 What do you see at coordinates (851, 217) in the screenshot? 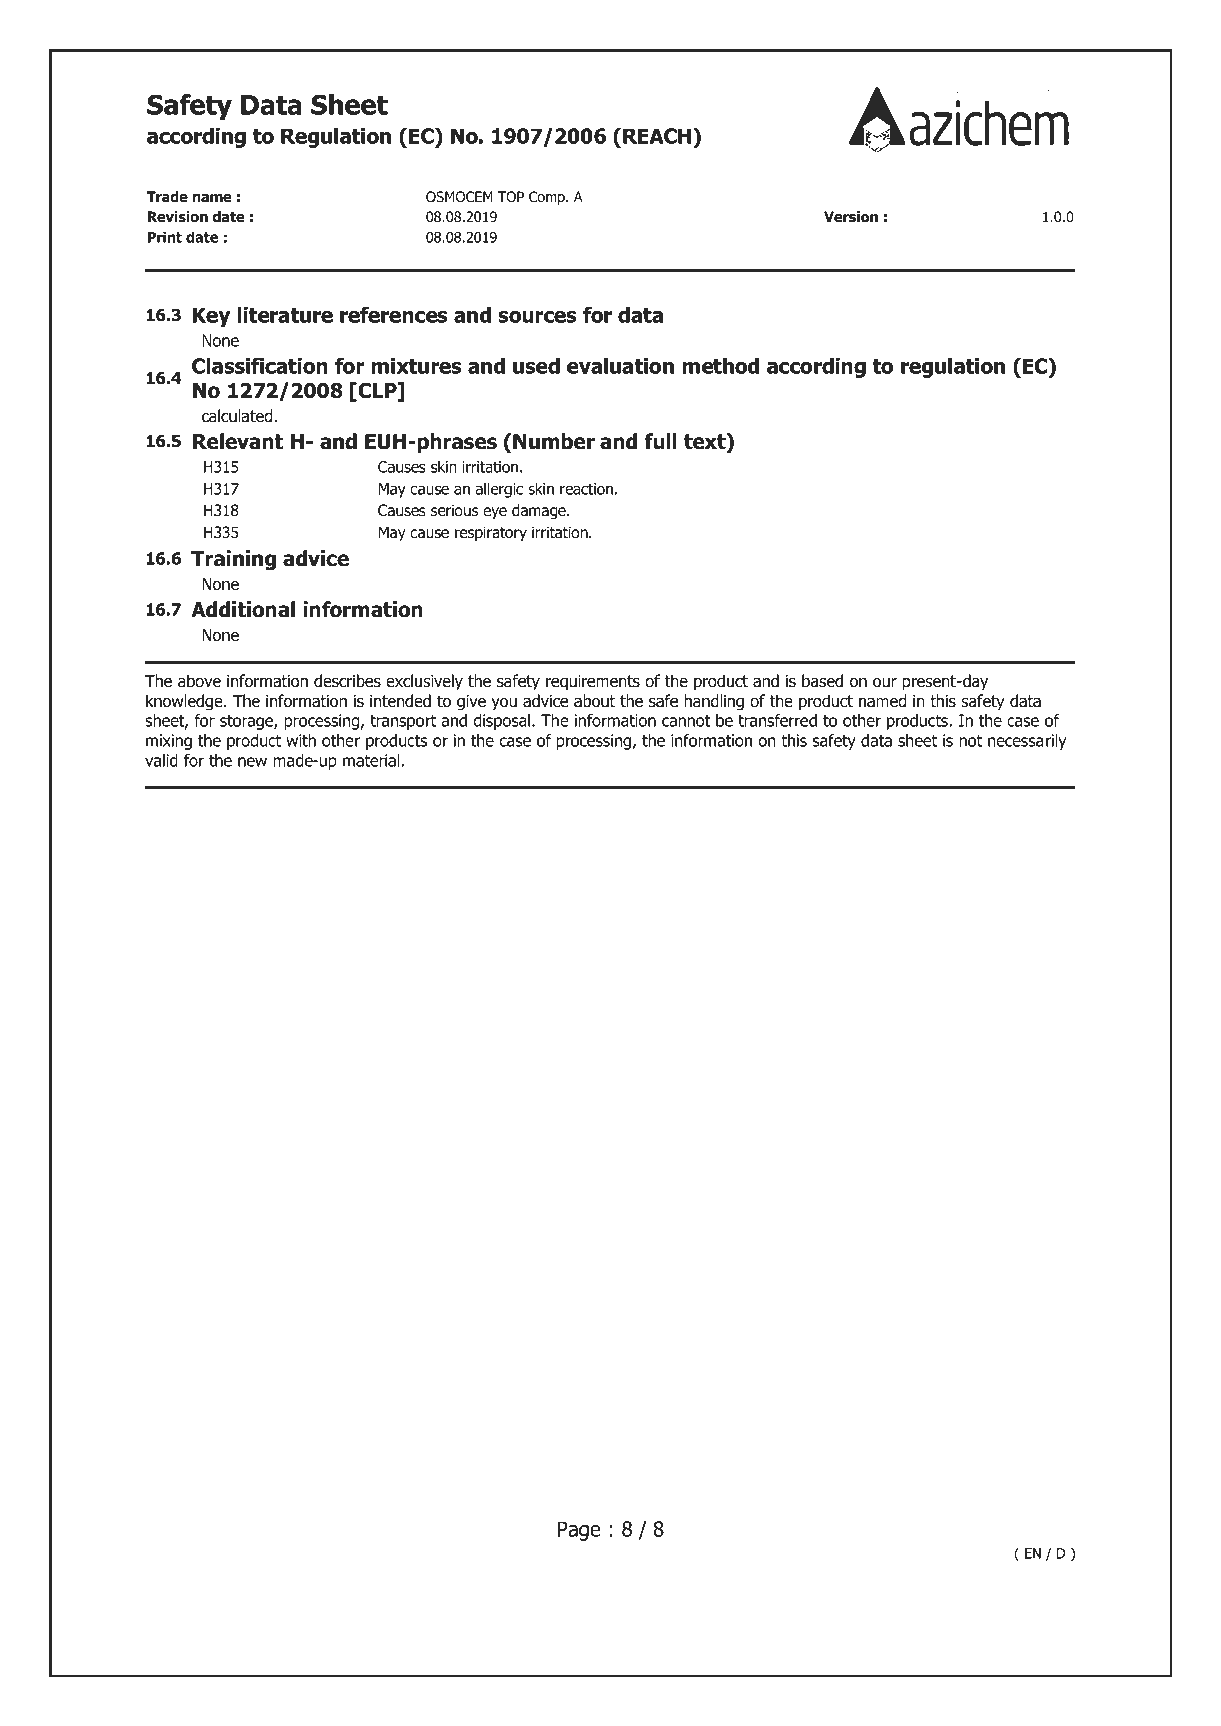
I see `Version` at bounding box center [851, 217].
